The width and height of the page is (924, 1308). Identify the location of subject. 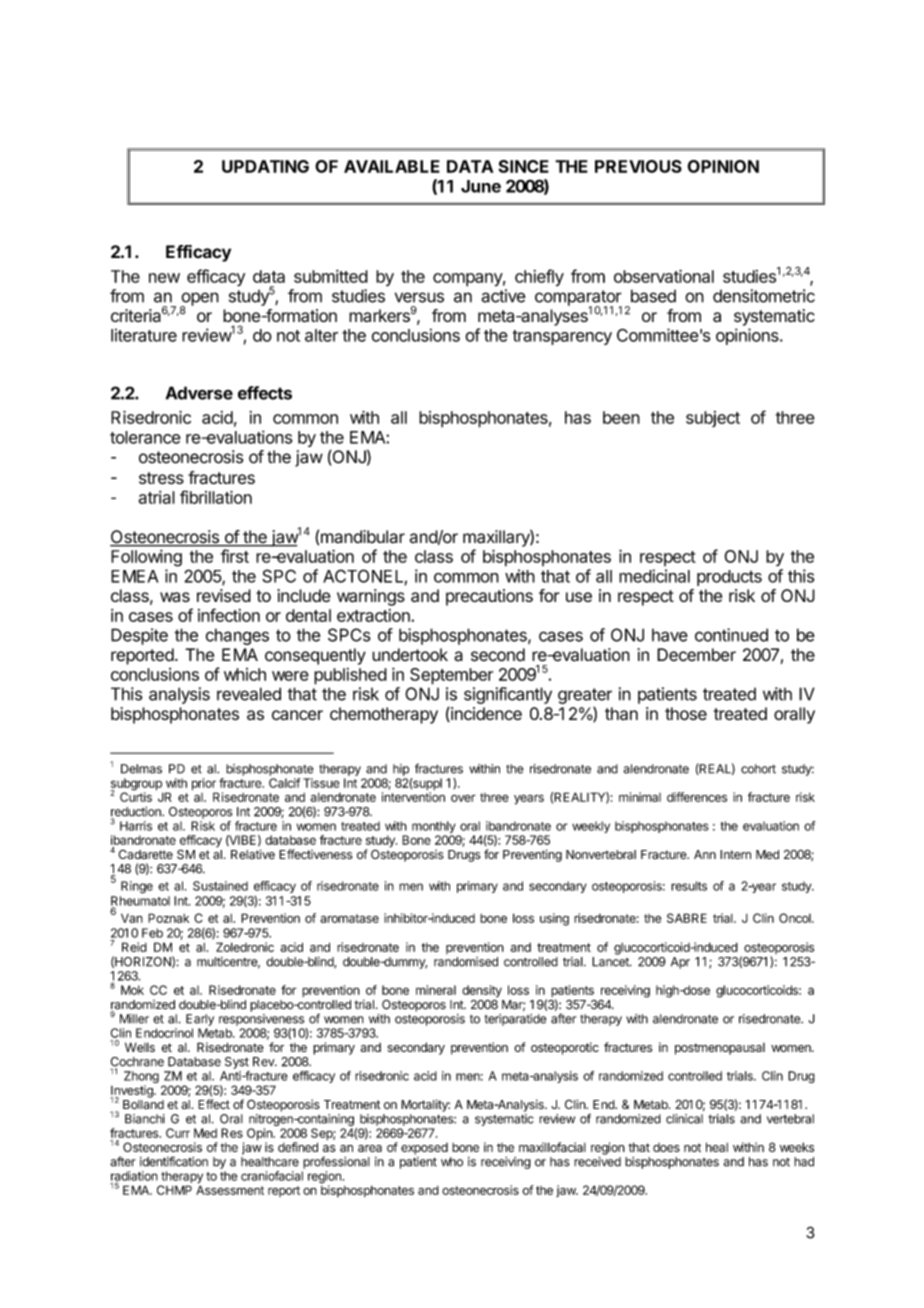
(713, 419).
